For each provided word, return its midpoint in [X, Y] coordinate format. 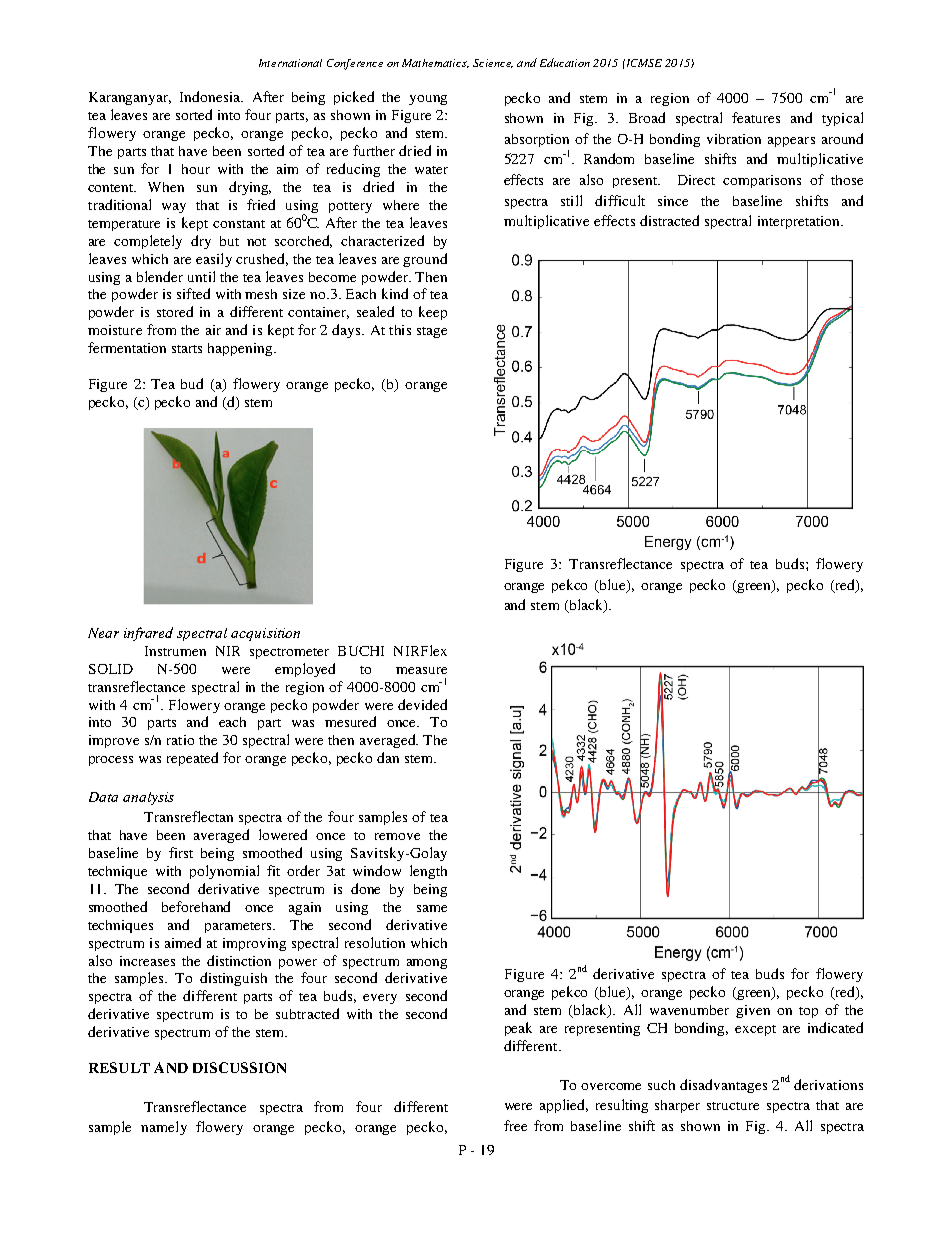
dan [388, 757]
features [756, 117]
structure [733, 1106]
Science [493, 63]
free [515, 1125]
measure [421, 670]
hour [196, 169]
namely [164, 1128]
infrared [148, 634]
